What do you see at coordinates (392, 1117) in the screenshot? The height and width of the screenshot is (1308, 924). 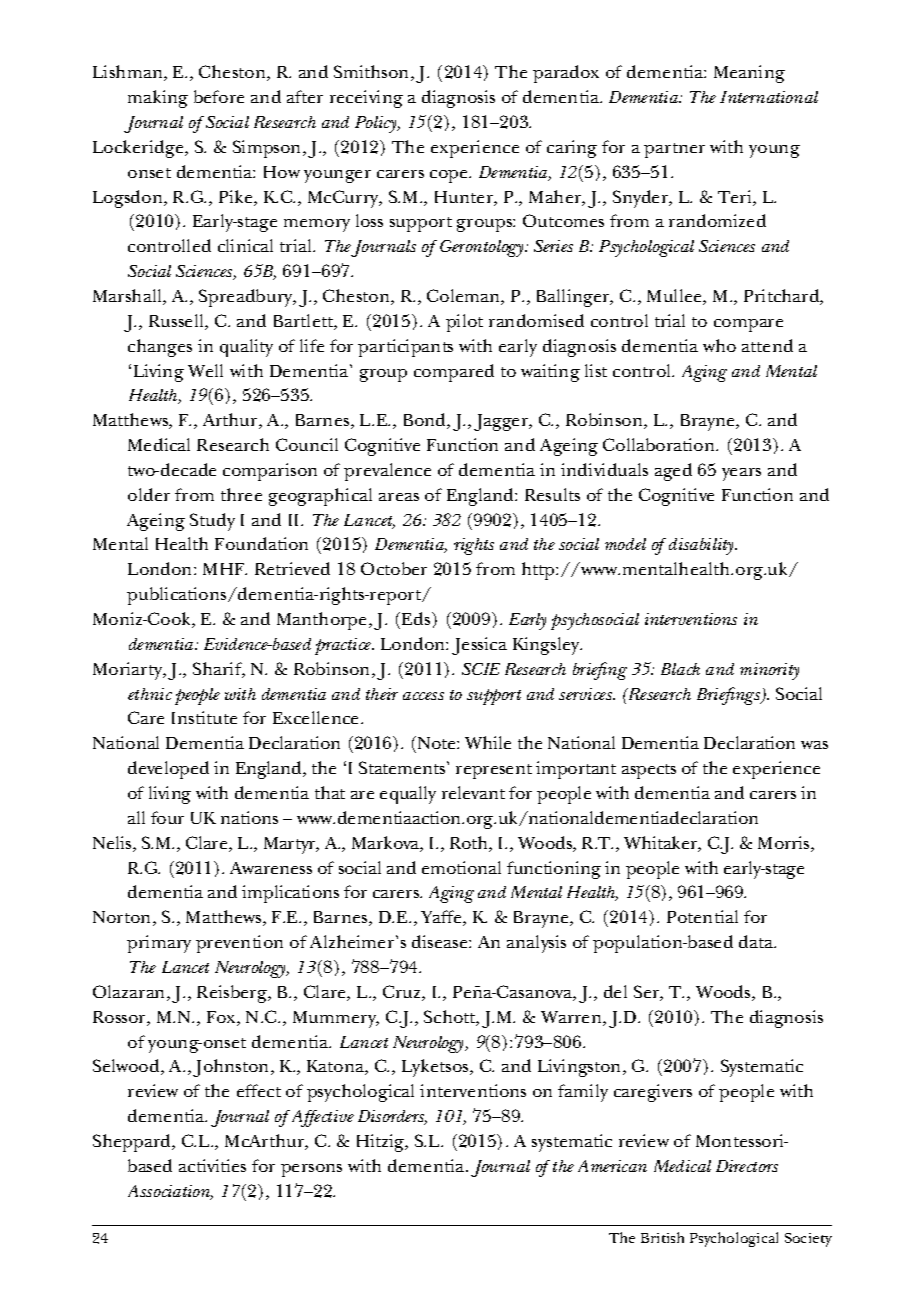 I see `Disorders` at bounding box center [392, 1117].
